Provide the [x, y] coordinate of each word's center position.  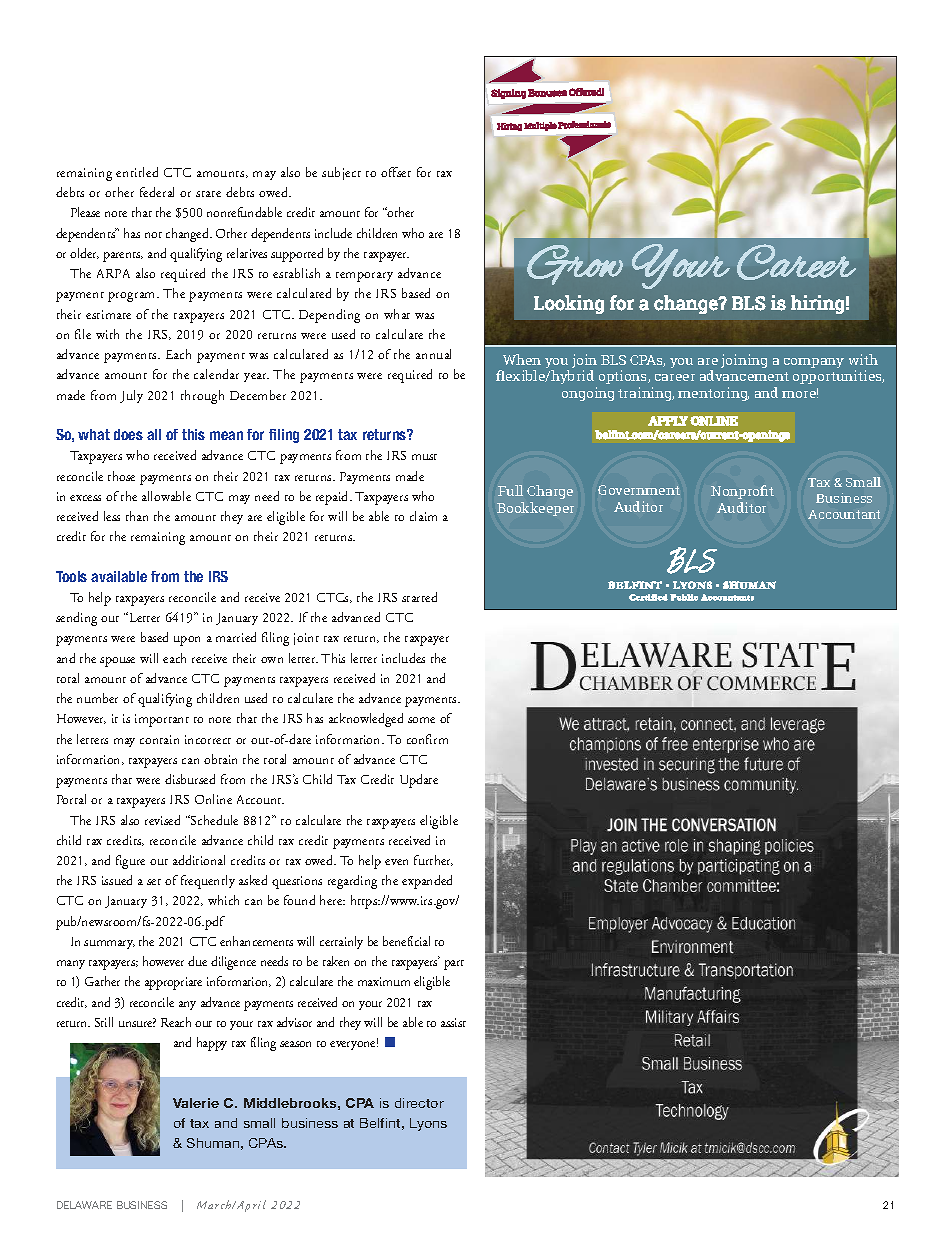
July [131, 396]
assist [453, 1022]
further [433, 860]
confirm [427, 739]
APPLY [668, 421]
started [419, 597]
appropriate [173, 983]
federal [157, 192]
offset [396, 172]
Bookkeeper [535, 509]
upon [187, 641]
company [814, 363]
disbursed [190, 779]
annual [433, 354]
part [454, 965]
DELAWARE [84, 1205]
